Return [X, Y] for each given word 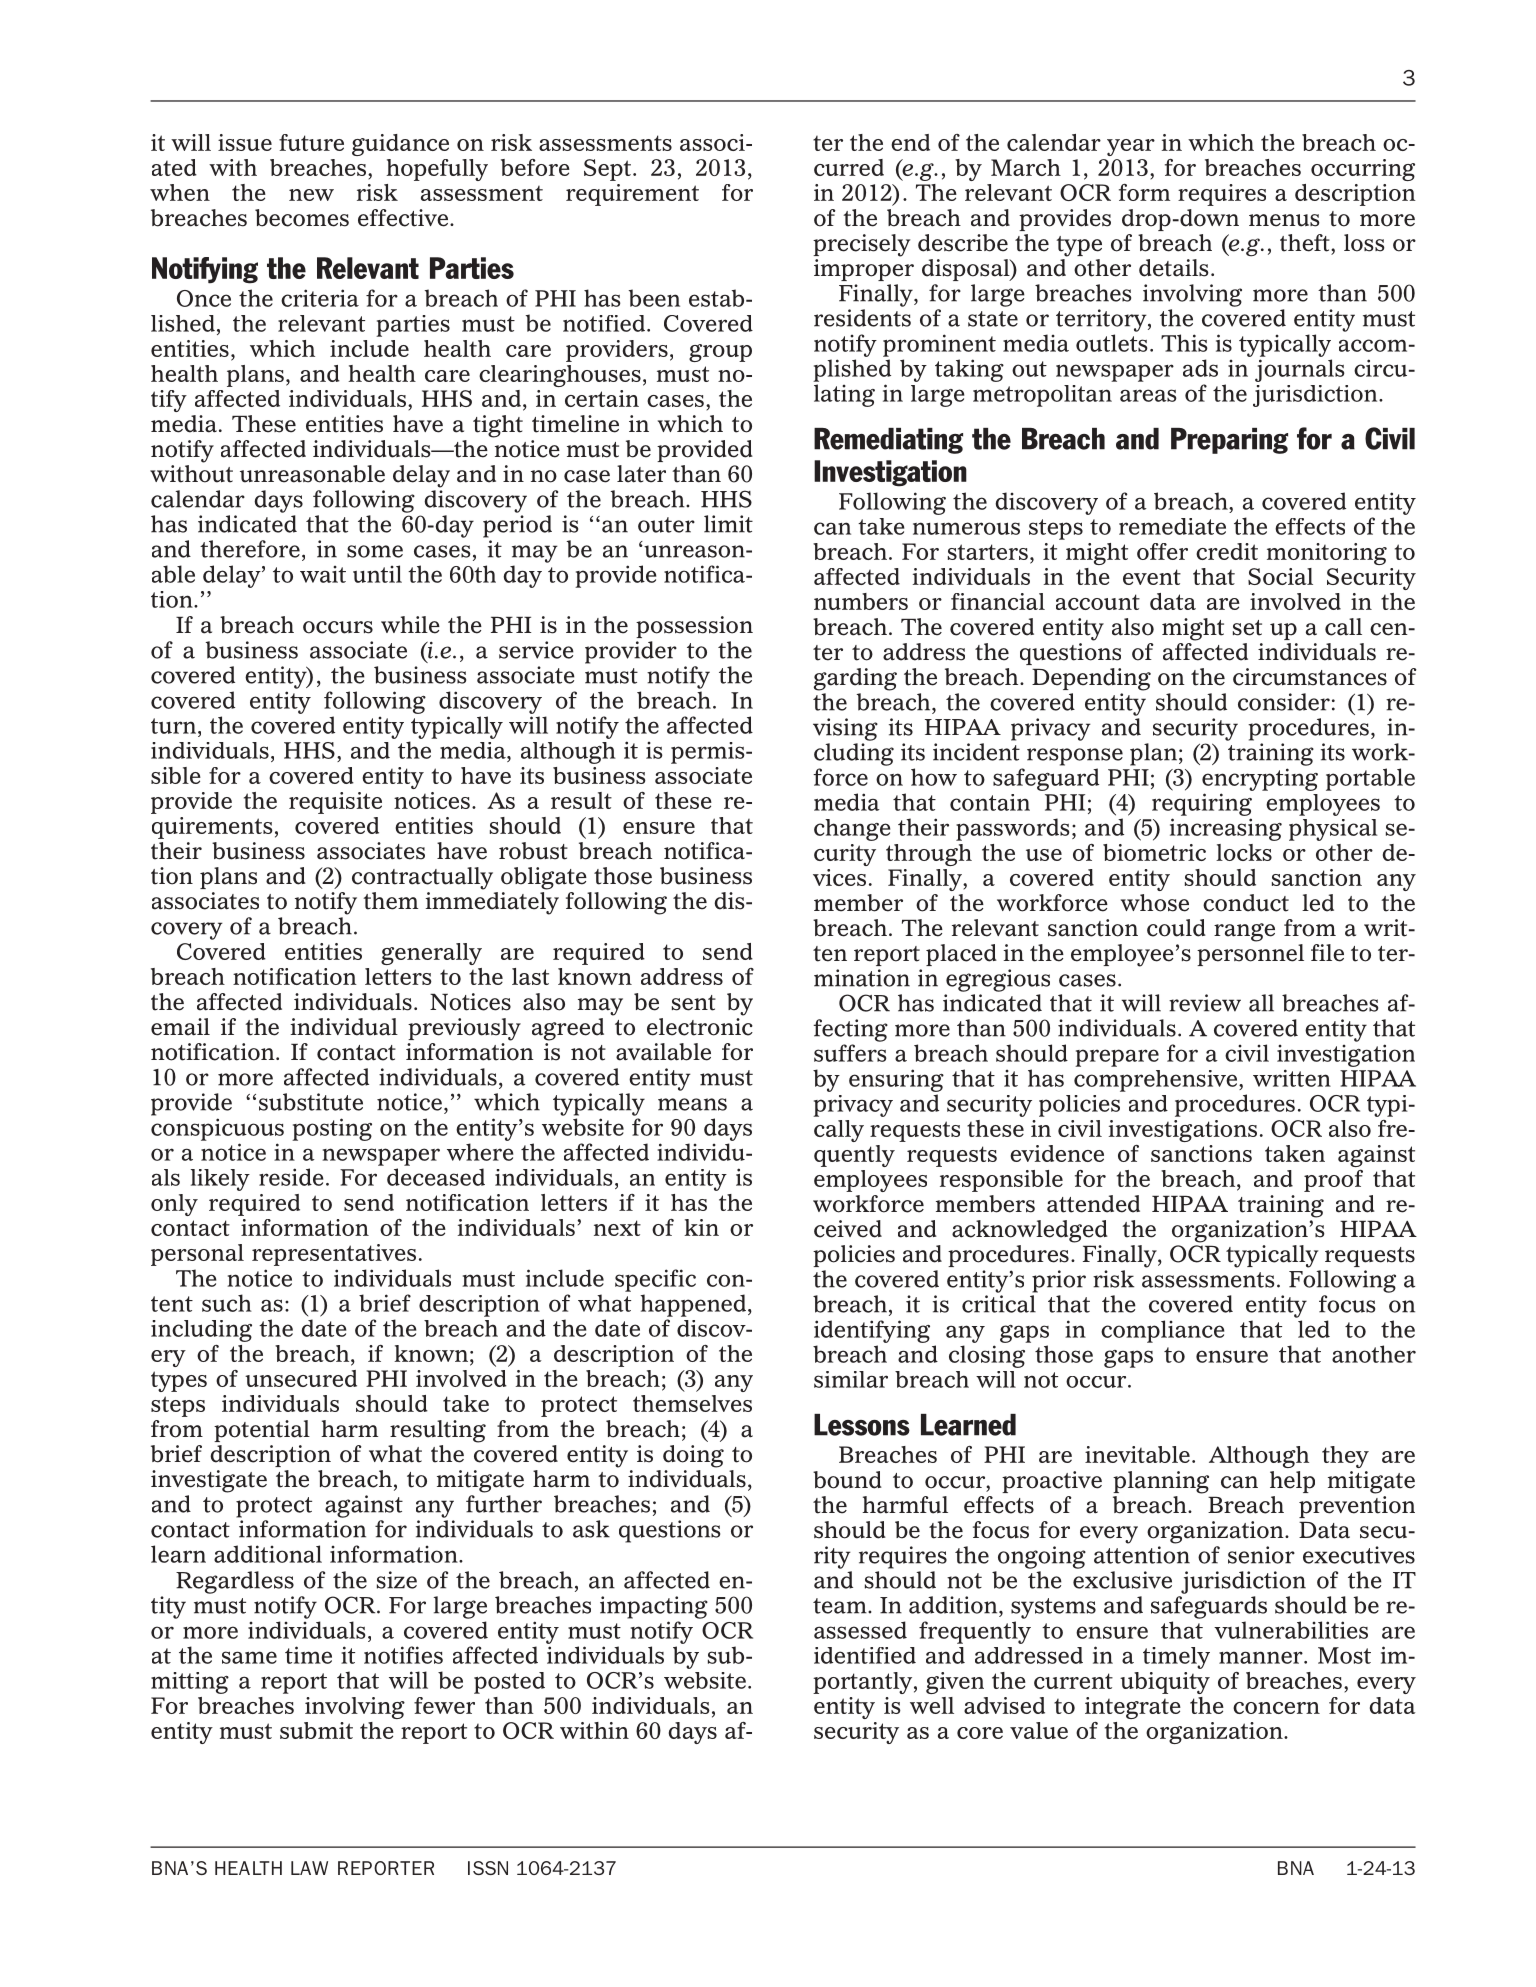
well [932, 1705]
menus [1284, 220]
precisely [861, 245]
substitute [311, 1102]
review [1205, 1003]
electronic [700, 1027]
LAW [309, 1868]
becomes [302, 218]
